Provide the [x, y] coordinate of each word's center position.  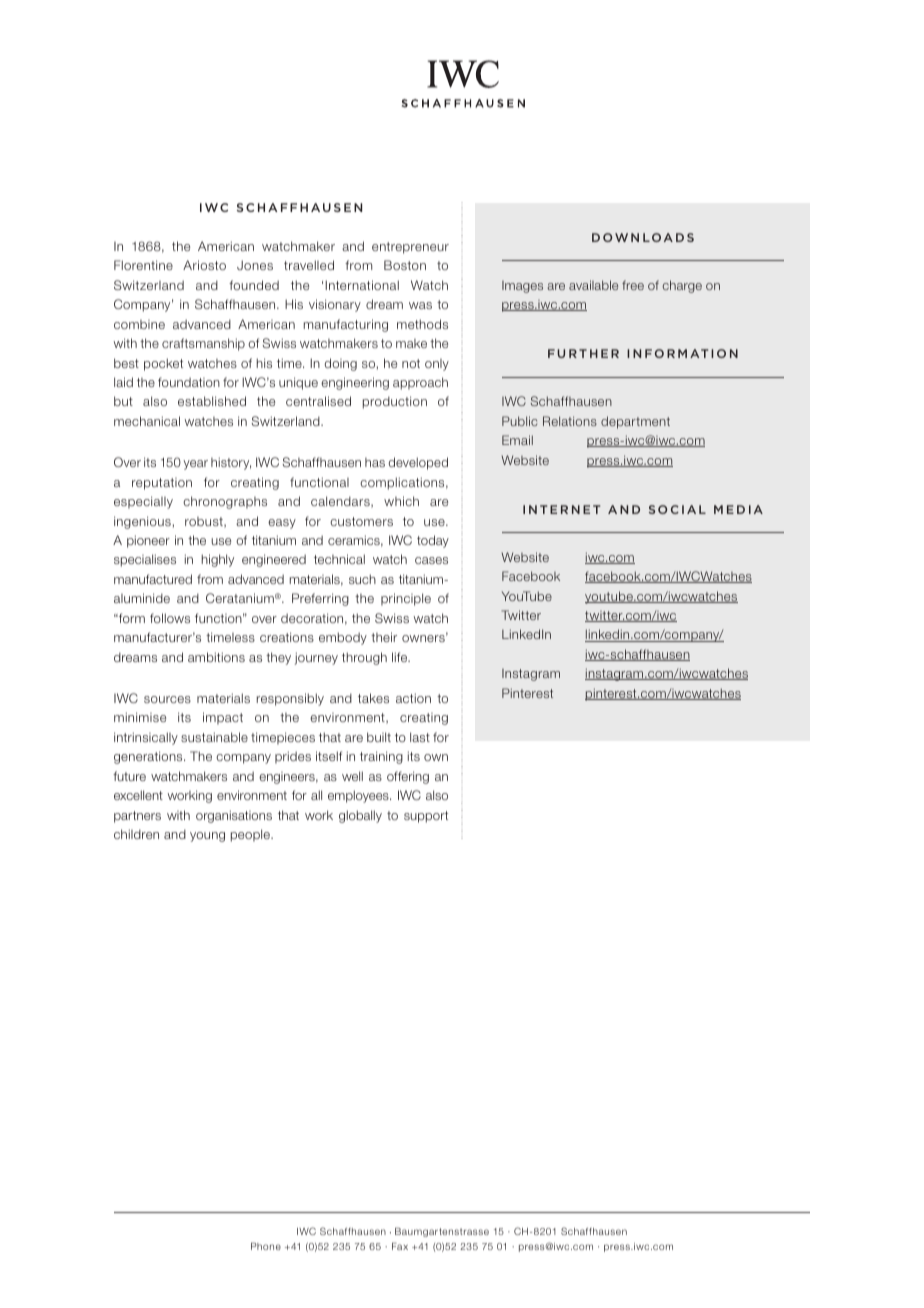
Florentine [143, 265]
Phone [266, 1246]
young [207, 837]
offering [408, 777]
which [401, 501]
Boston [405, 265]
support [426, 817]
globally [360, 816]
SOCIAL [677, 509]
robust [205, 522]
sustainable [214, 737]
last [420, 737]
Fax [400, 1246]
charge [682, 286]
